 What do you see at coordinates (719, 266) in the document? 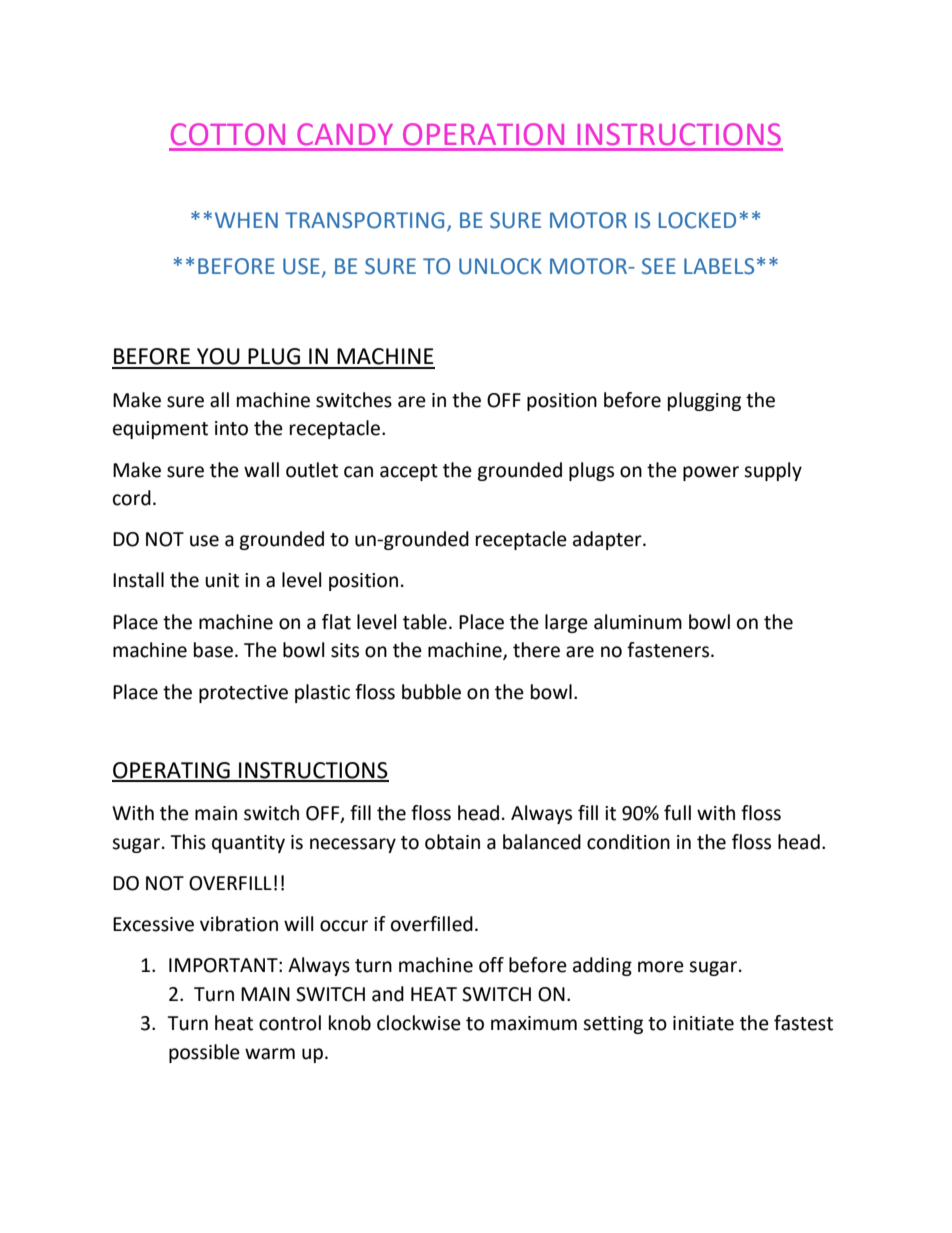
I see `LABELS` at bounding box center [719, 266].
